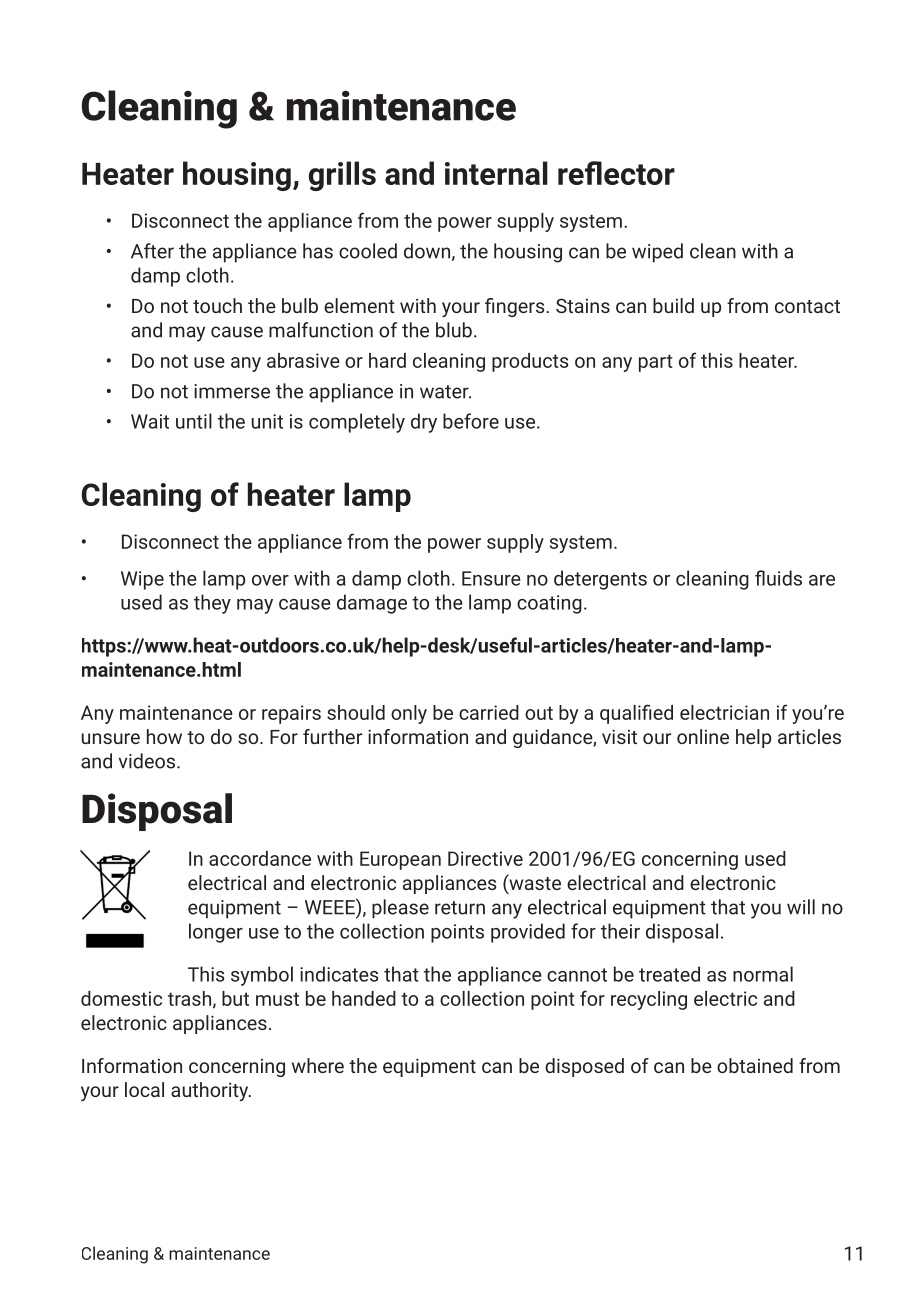  What do you see at coordinates (616, 173) in the page?
I see `reflector` at bounding box center [616, 173].
